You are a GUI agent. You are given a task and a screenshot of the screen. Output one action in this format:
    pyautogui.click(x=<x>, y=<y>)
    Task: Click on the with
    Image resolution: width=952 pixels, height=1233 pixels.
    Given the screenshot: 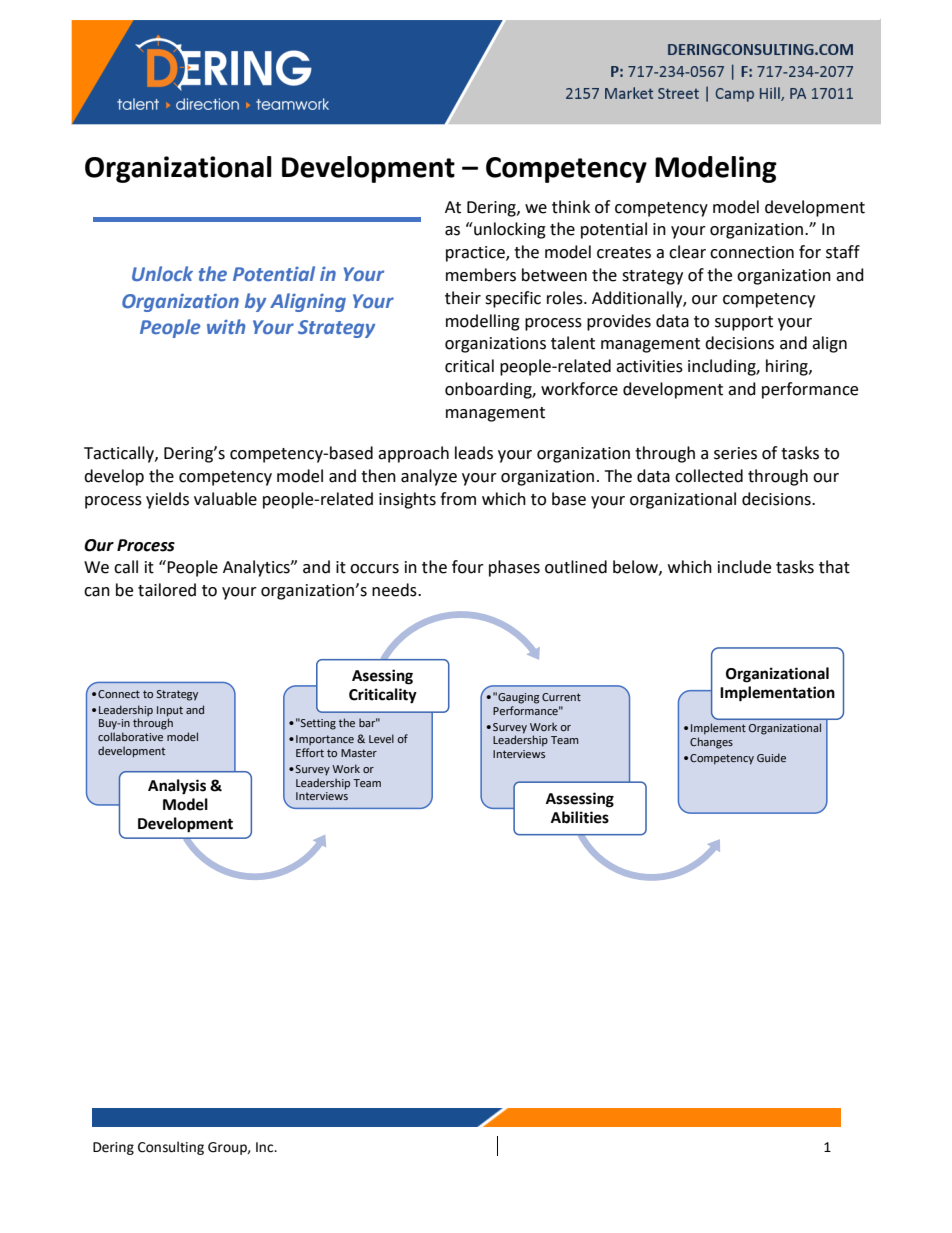 What is the action you would take?
    pyautogui.click(x=226, y=326)
